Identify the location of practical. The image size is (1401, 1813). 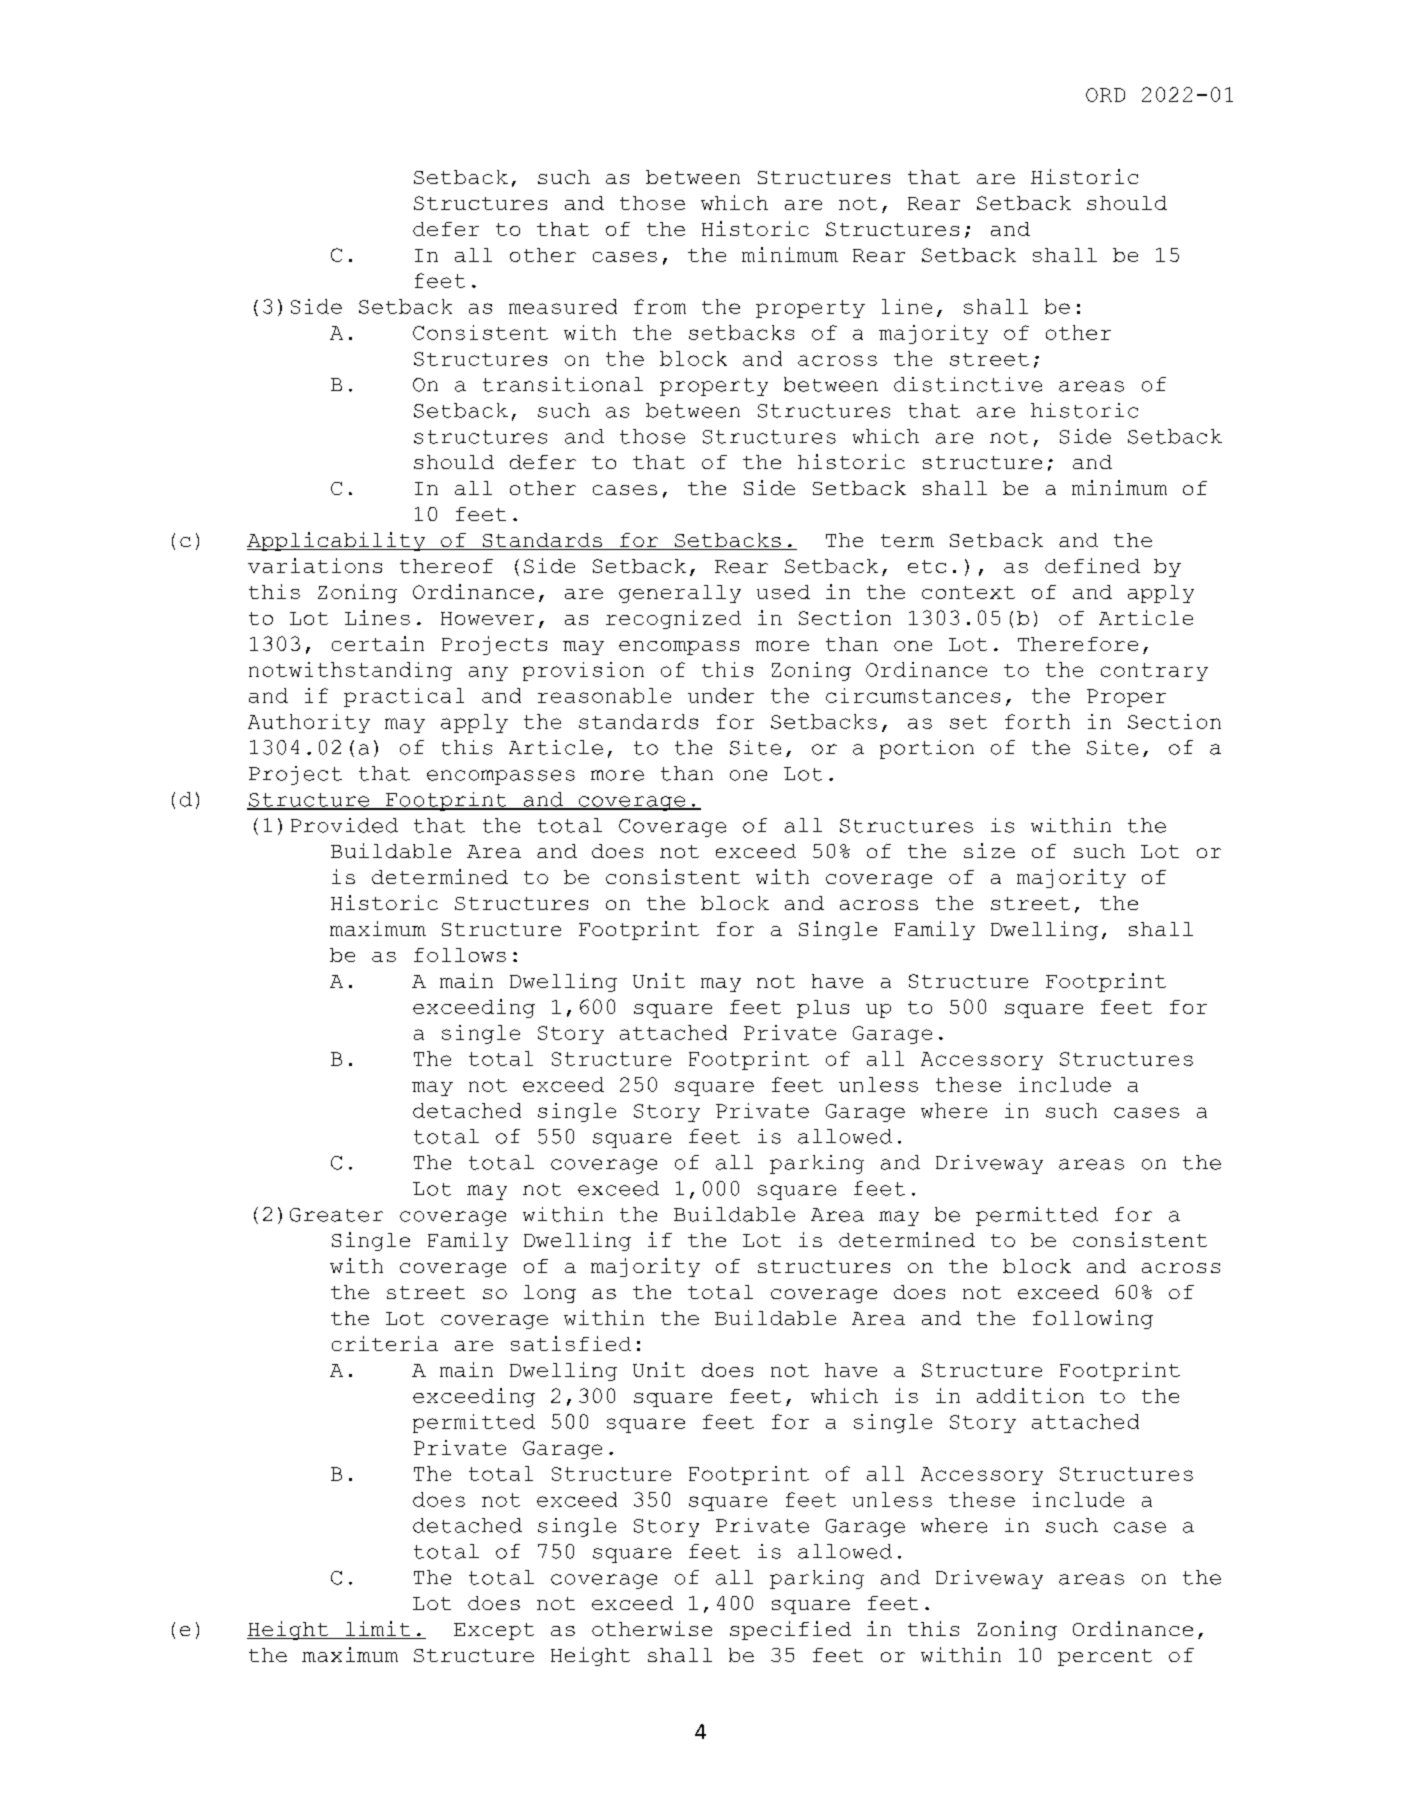
(404, 697).
